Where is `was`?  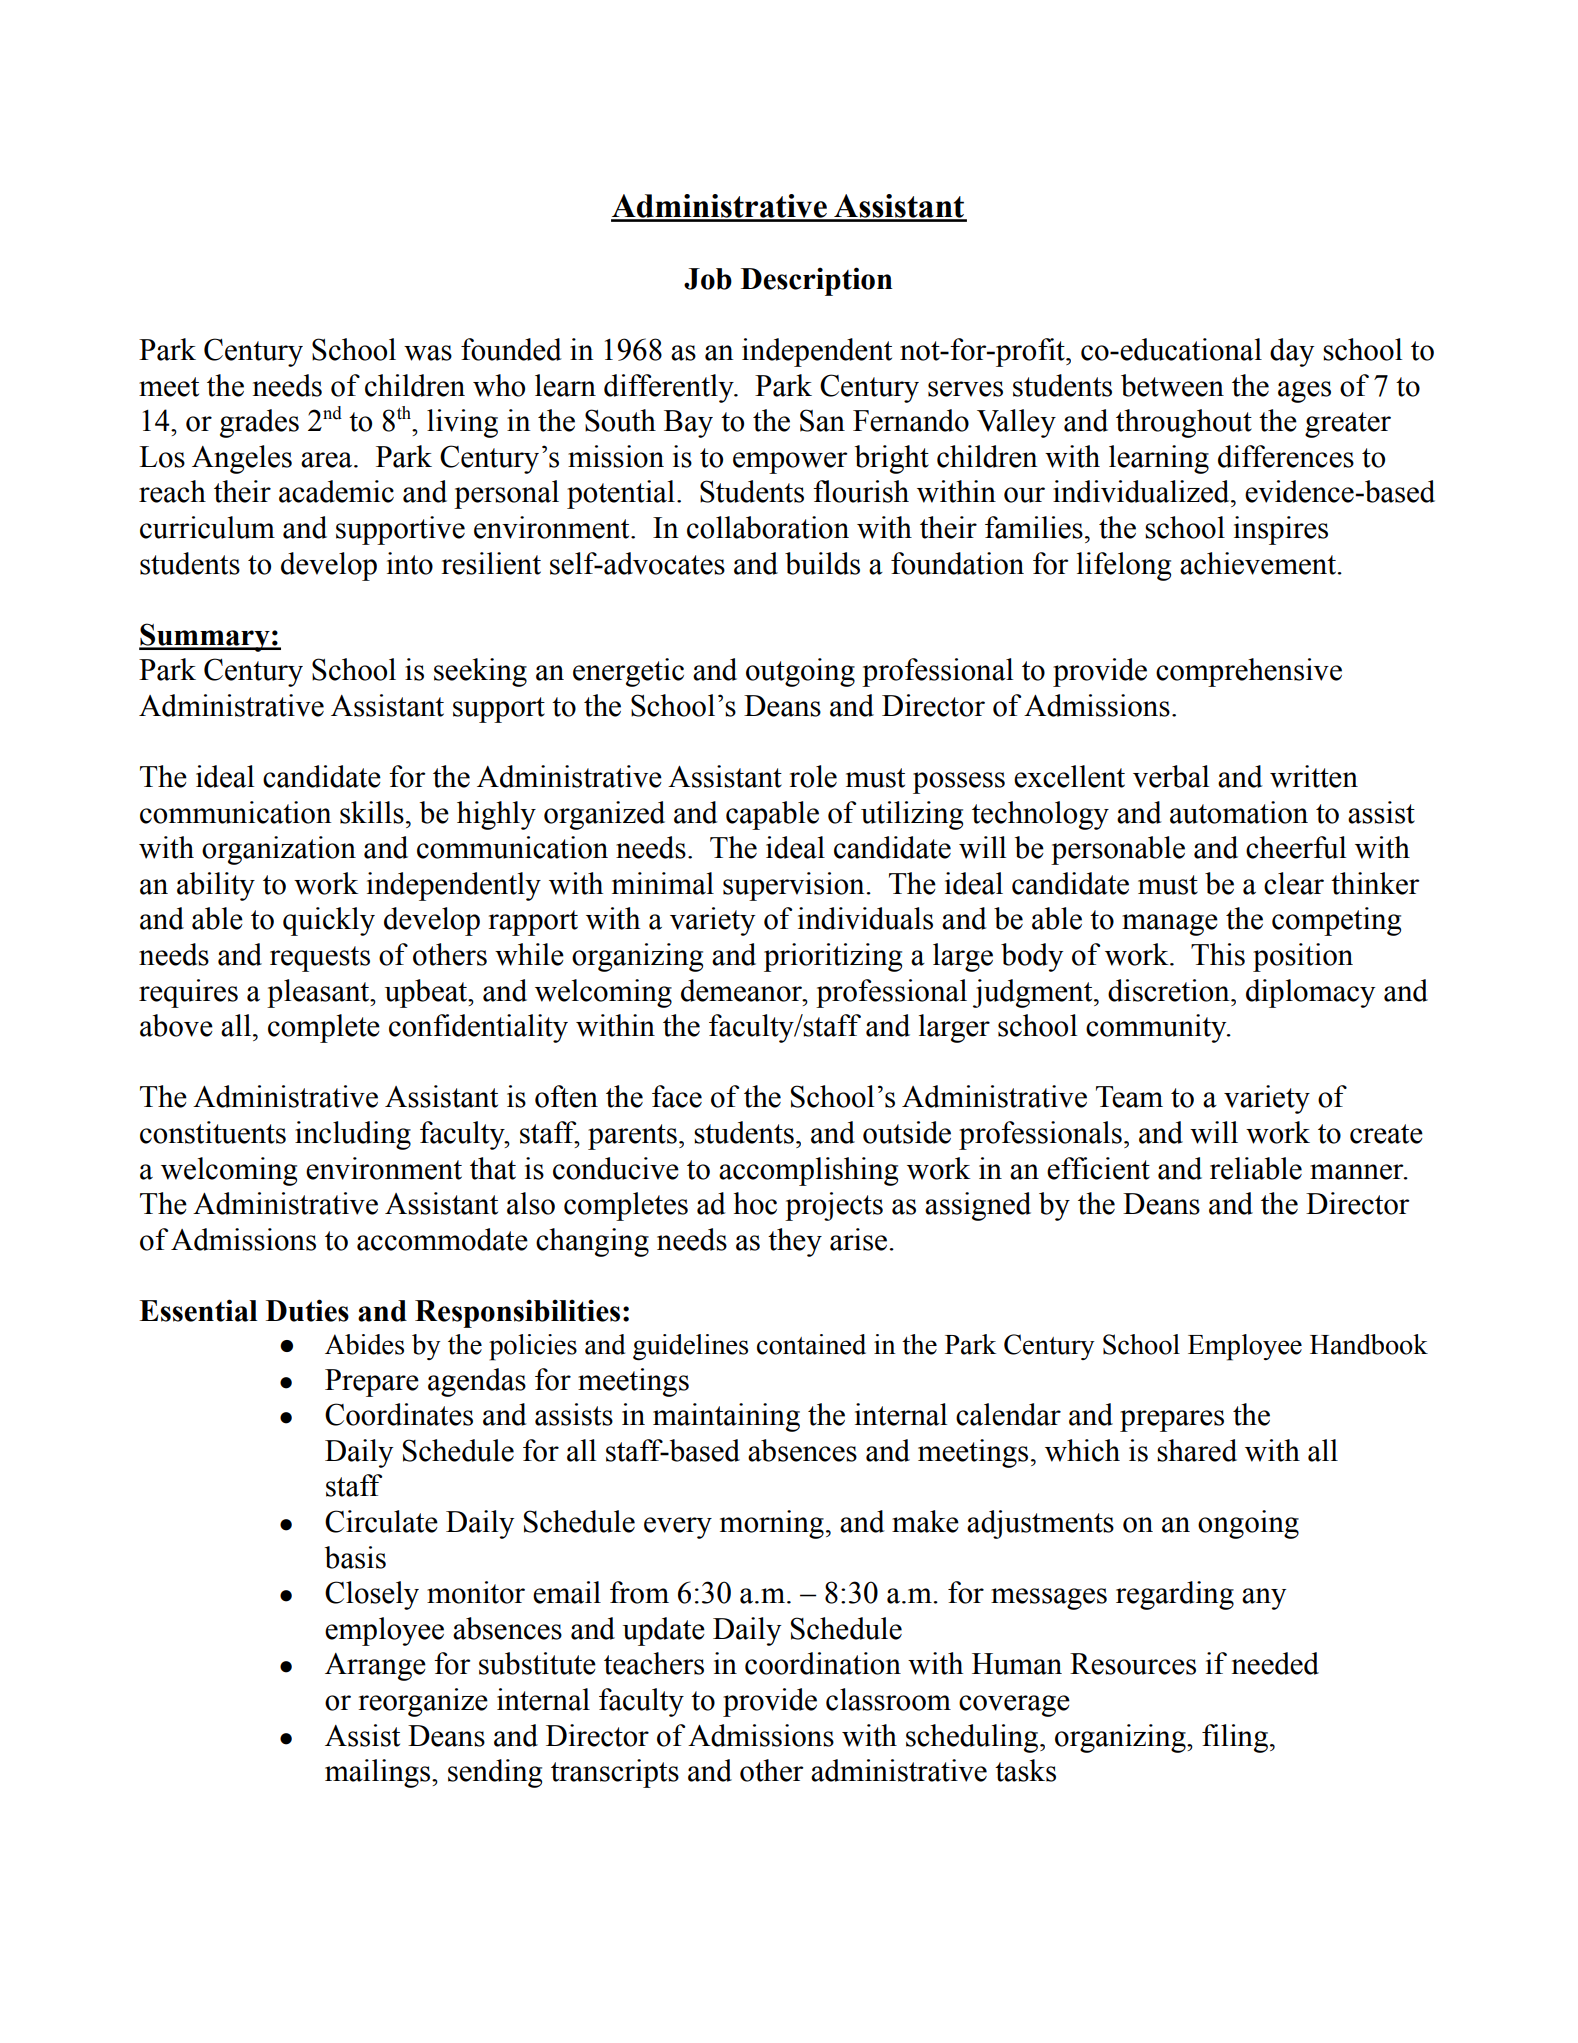 was is located at coordinates (428, 353).
